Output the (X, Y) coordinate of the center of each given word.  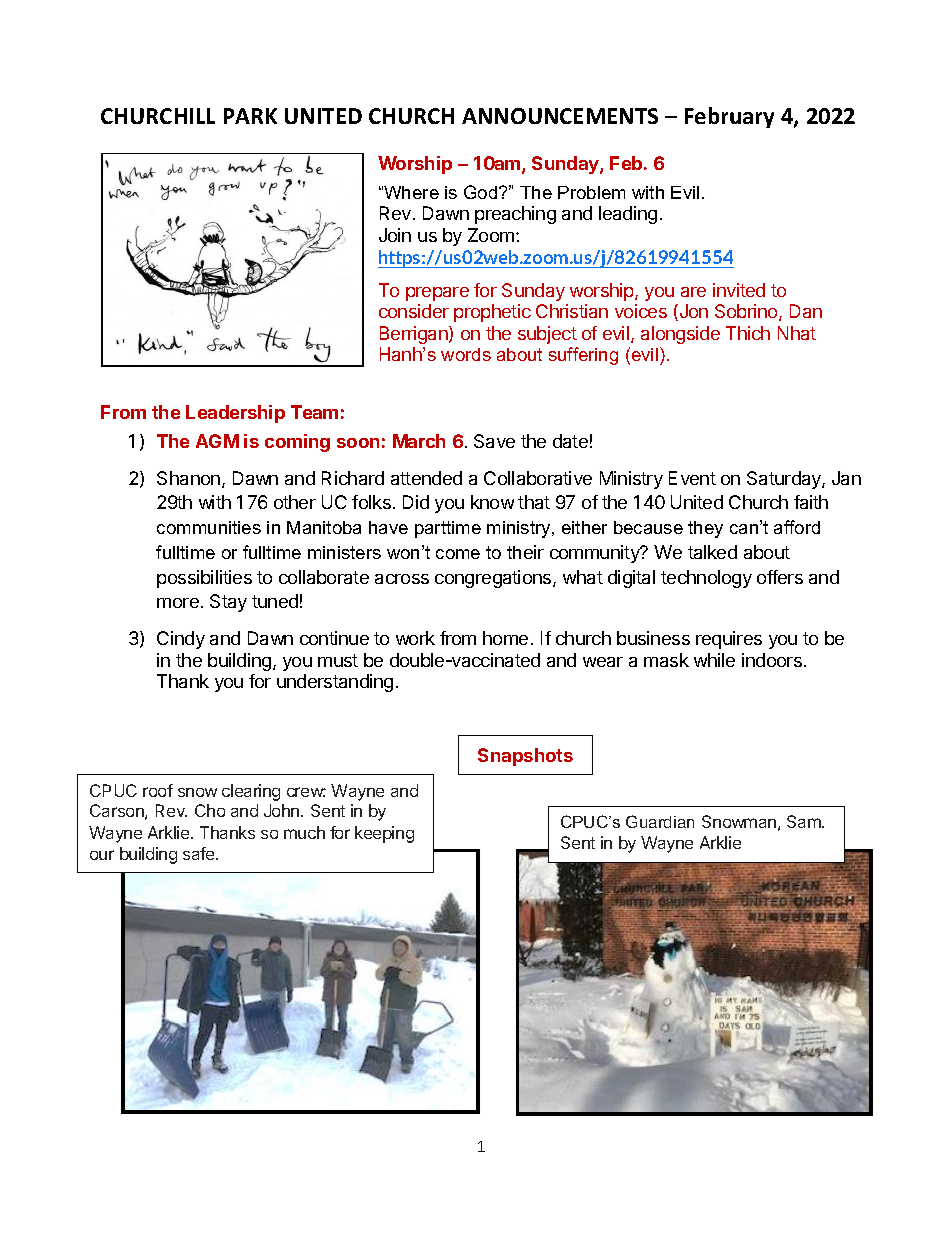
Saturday (785, 480)
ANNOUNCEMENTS (560, 116)
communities (209, 527)
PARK (250, 116)
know (492, 502)
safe (200, 853)
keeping (384, 834)
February (729, 117)
